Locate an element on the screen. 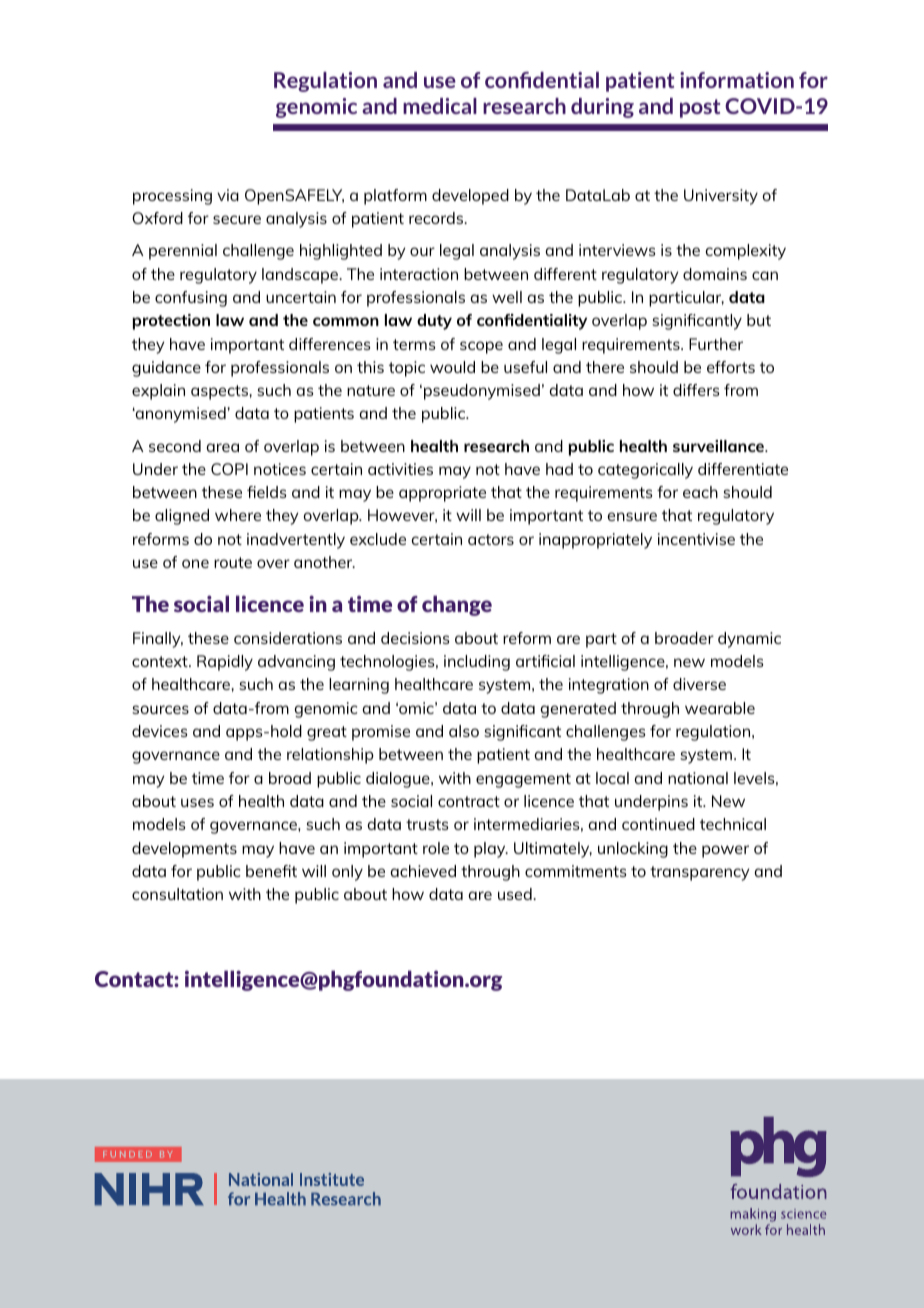 The width and height of the screenshot is (924, 1308). benefit is located at coordinates (271, 871).
